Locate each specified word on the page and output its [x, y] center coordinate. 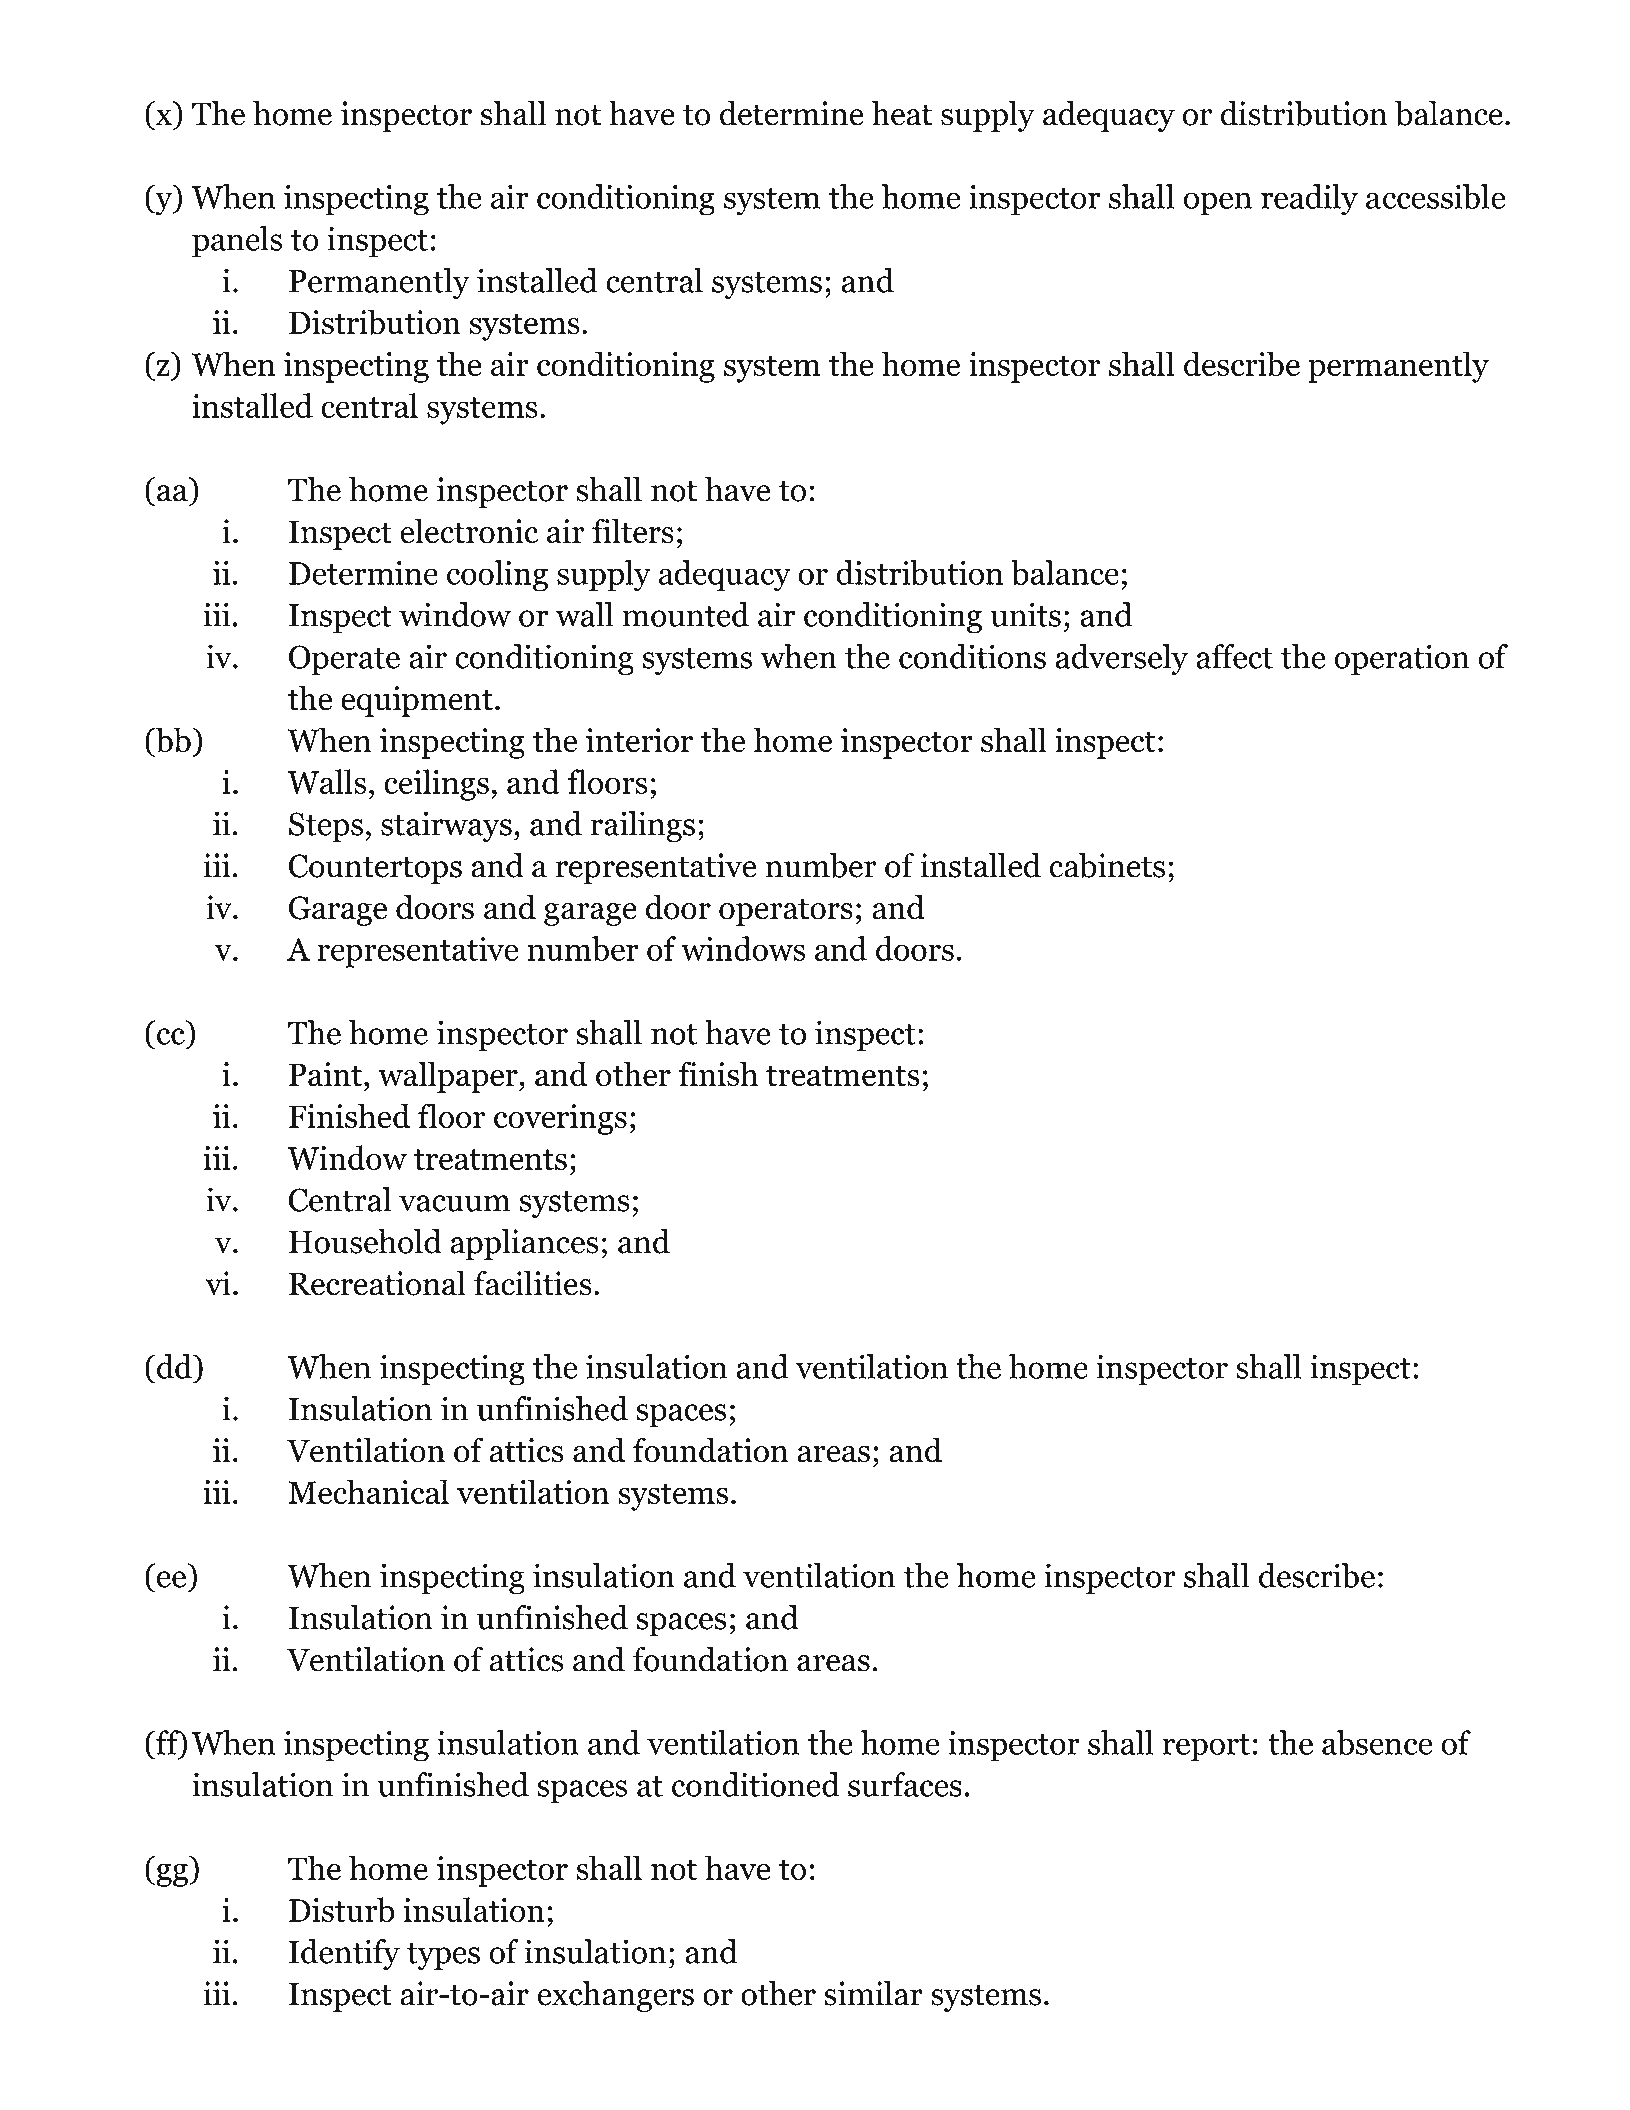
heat [901, 113]
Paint [325, 1074]
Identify [344, 1954]
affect [1234, 656]
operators [786, 912]
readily [1309, 200]
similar [873, 1993]
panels [237, 242]
